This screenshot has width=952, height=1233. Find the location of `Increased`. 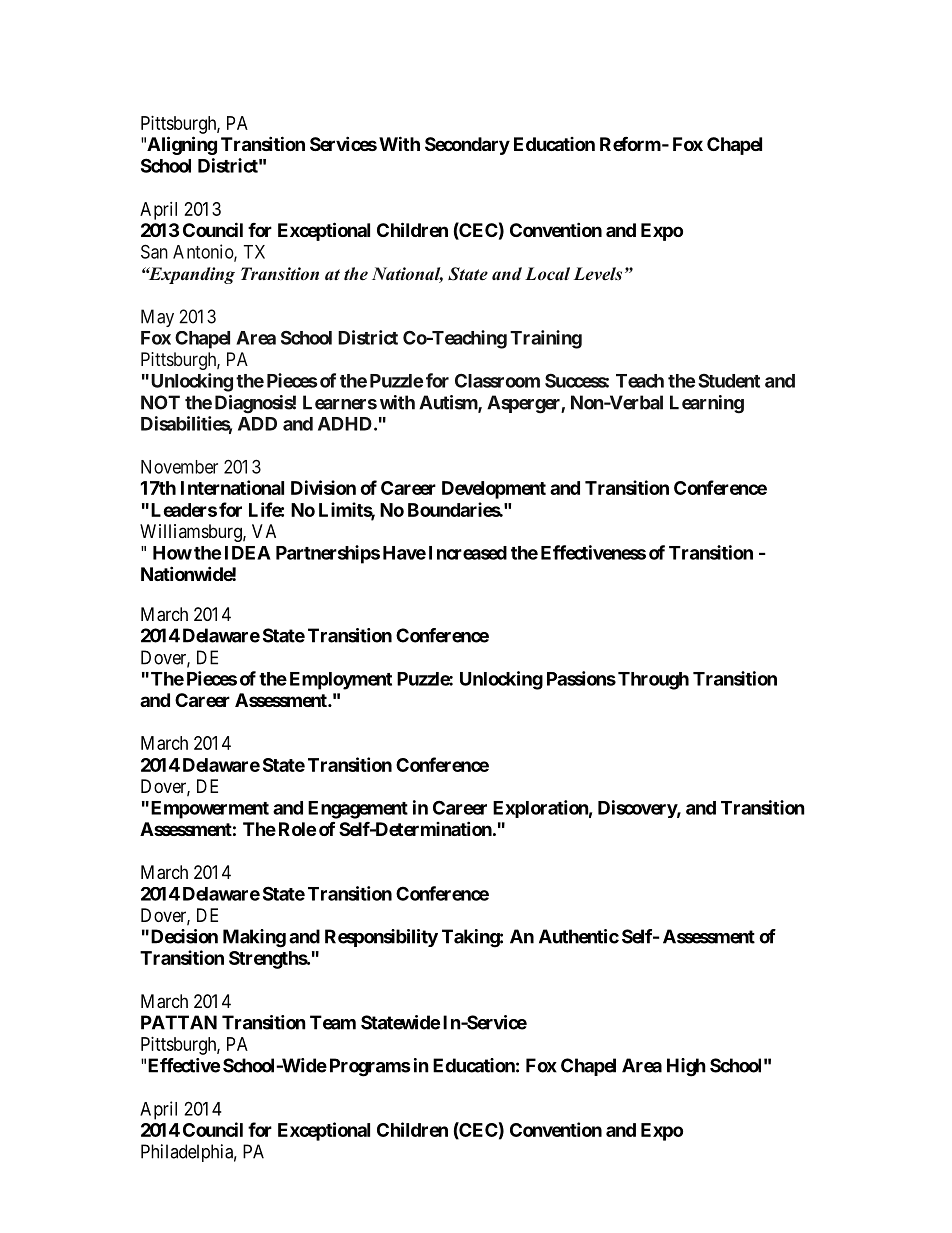

Increased is located at coordinates (468, 553).
